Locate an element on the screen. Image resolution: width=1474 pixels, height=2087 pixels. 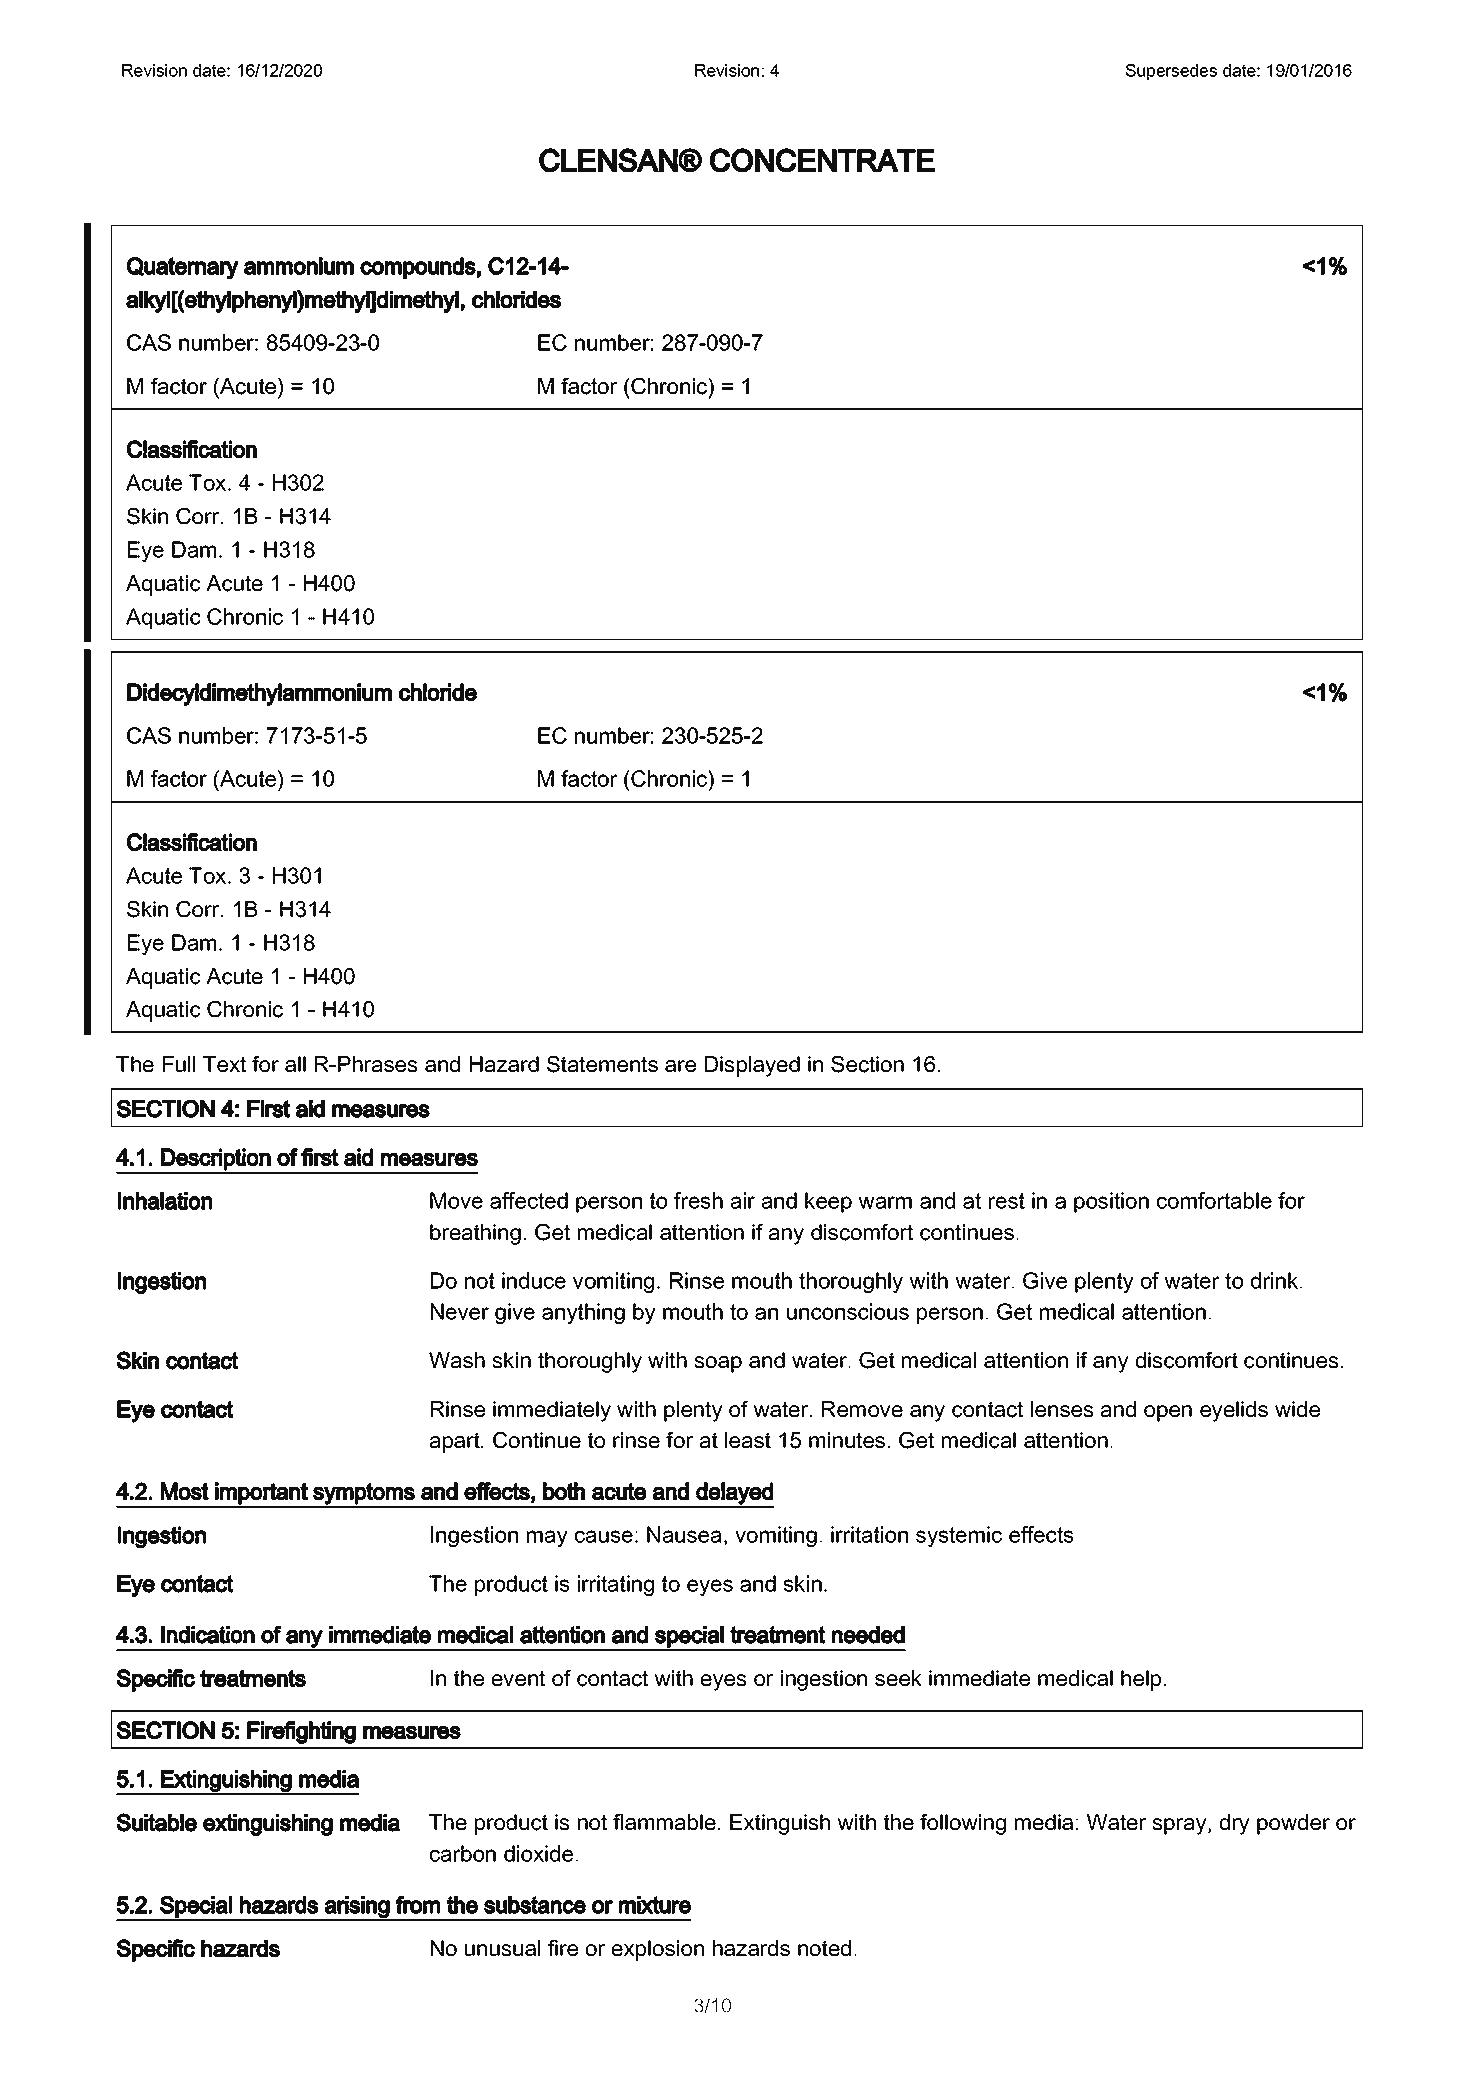
Quaternary is located at coordinates (183, 268).
